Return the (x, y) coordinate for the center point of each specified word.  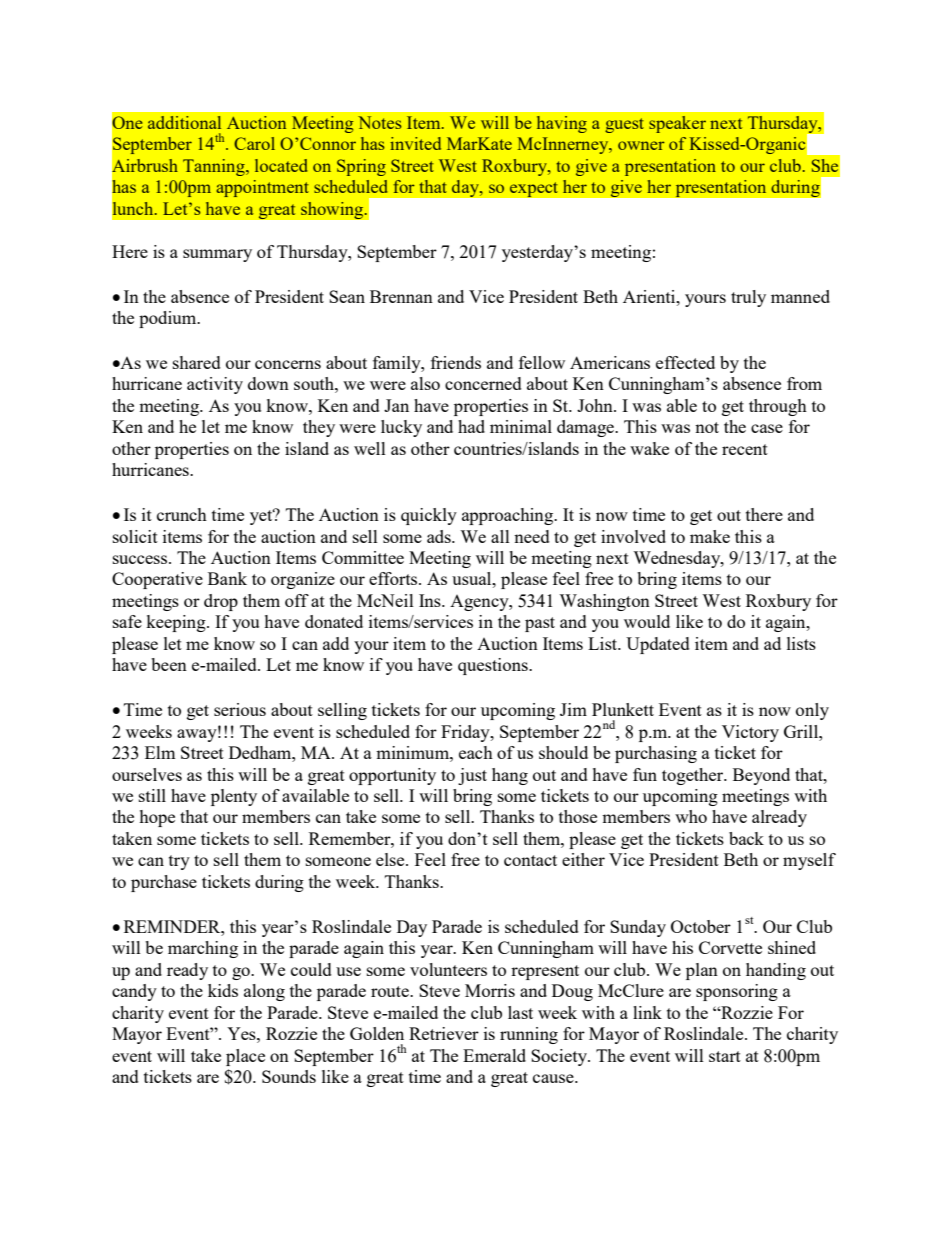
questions (494, 666)
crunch (182, 514)
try (179, 862)
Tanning (215, 167)
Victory (750, 733)
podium (169, 319)
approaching (509, 516)
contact (530, 860)
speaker (677, 124)
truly (748, 298)
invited (415, 143)
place (245, 1057)
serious (240, 709)
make (710, 536)
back (746, 838)
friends (456, 362)
